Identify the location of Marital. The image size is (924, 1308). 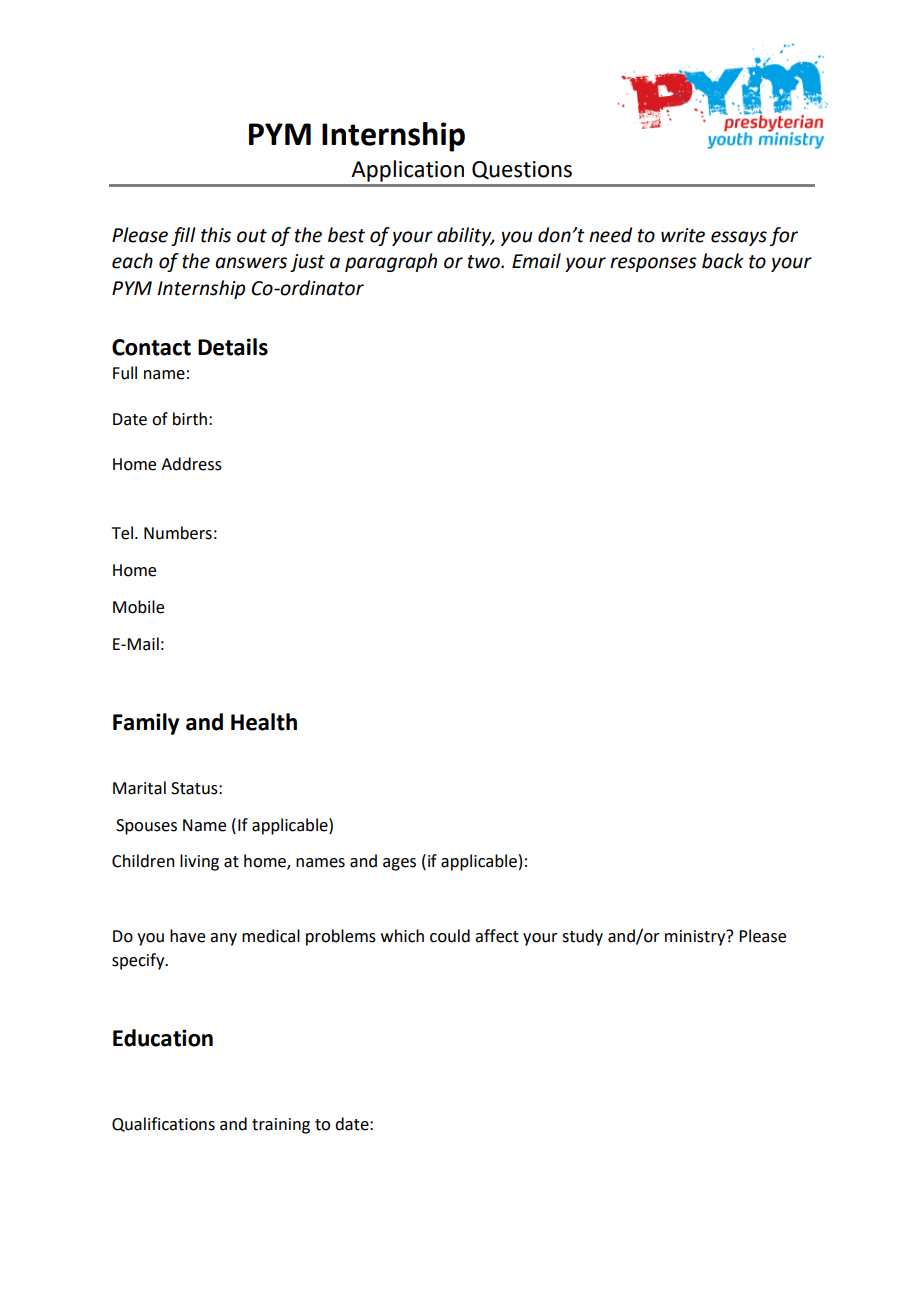
(139, 788).
